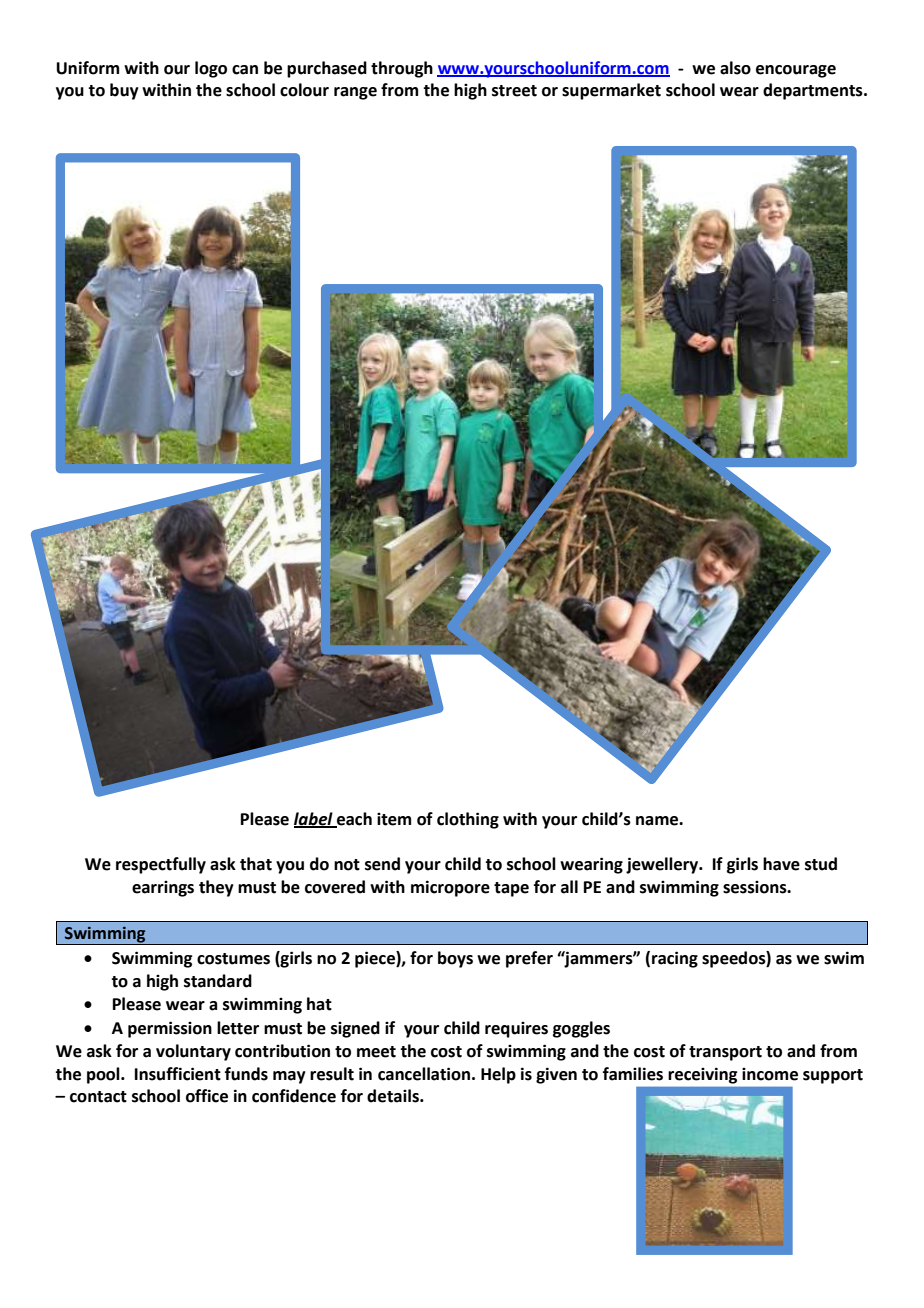  I want to click on have, so click(781, 864).
